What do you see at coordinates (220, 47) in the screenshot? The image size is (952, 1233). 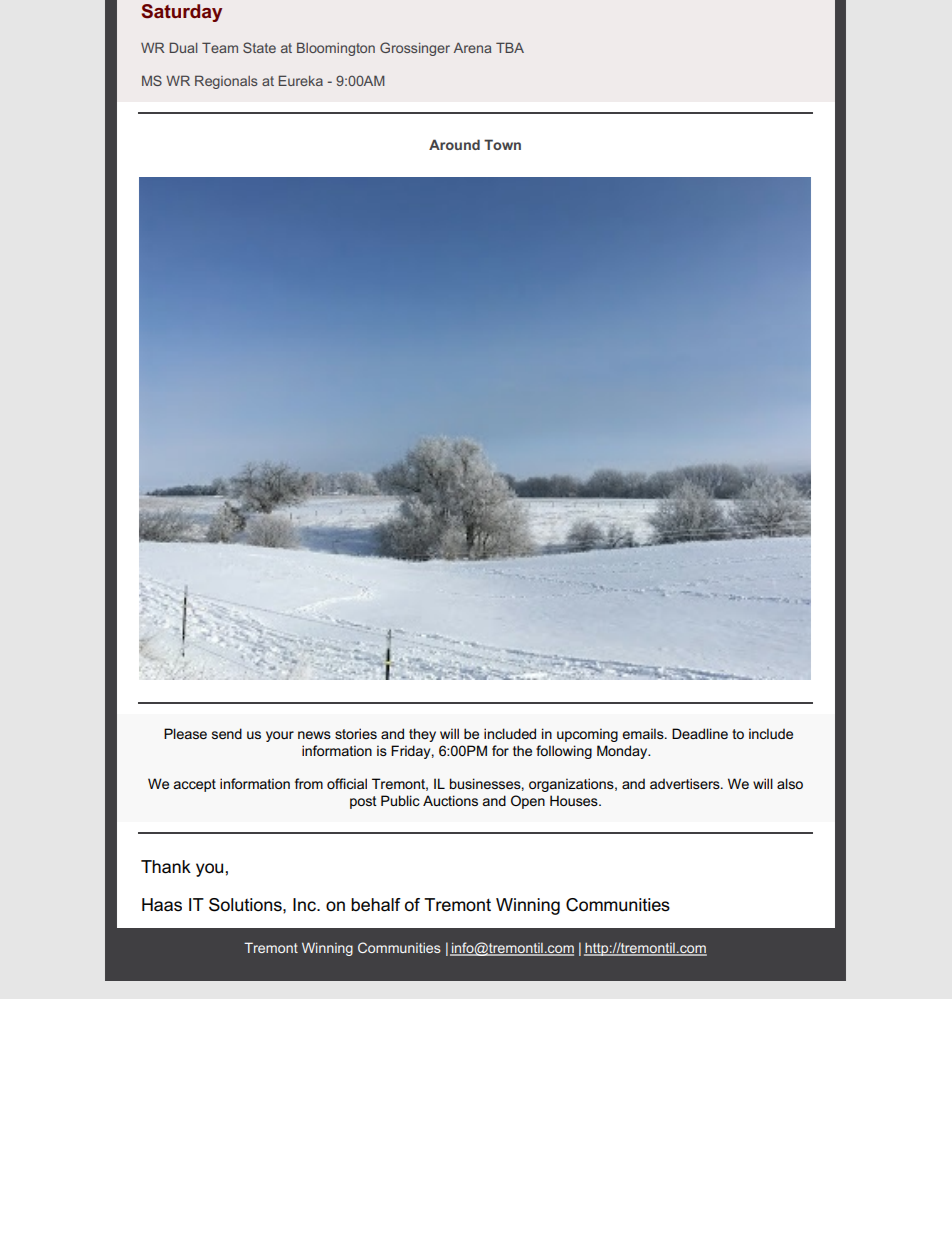 I see `Team` at bounding box center [220, 47].
